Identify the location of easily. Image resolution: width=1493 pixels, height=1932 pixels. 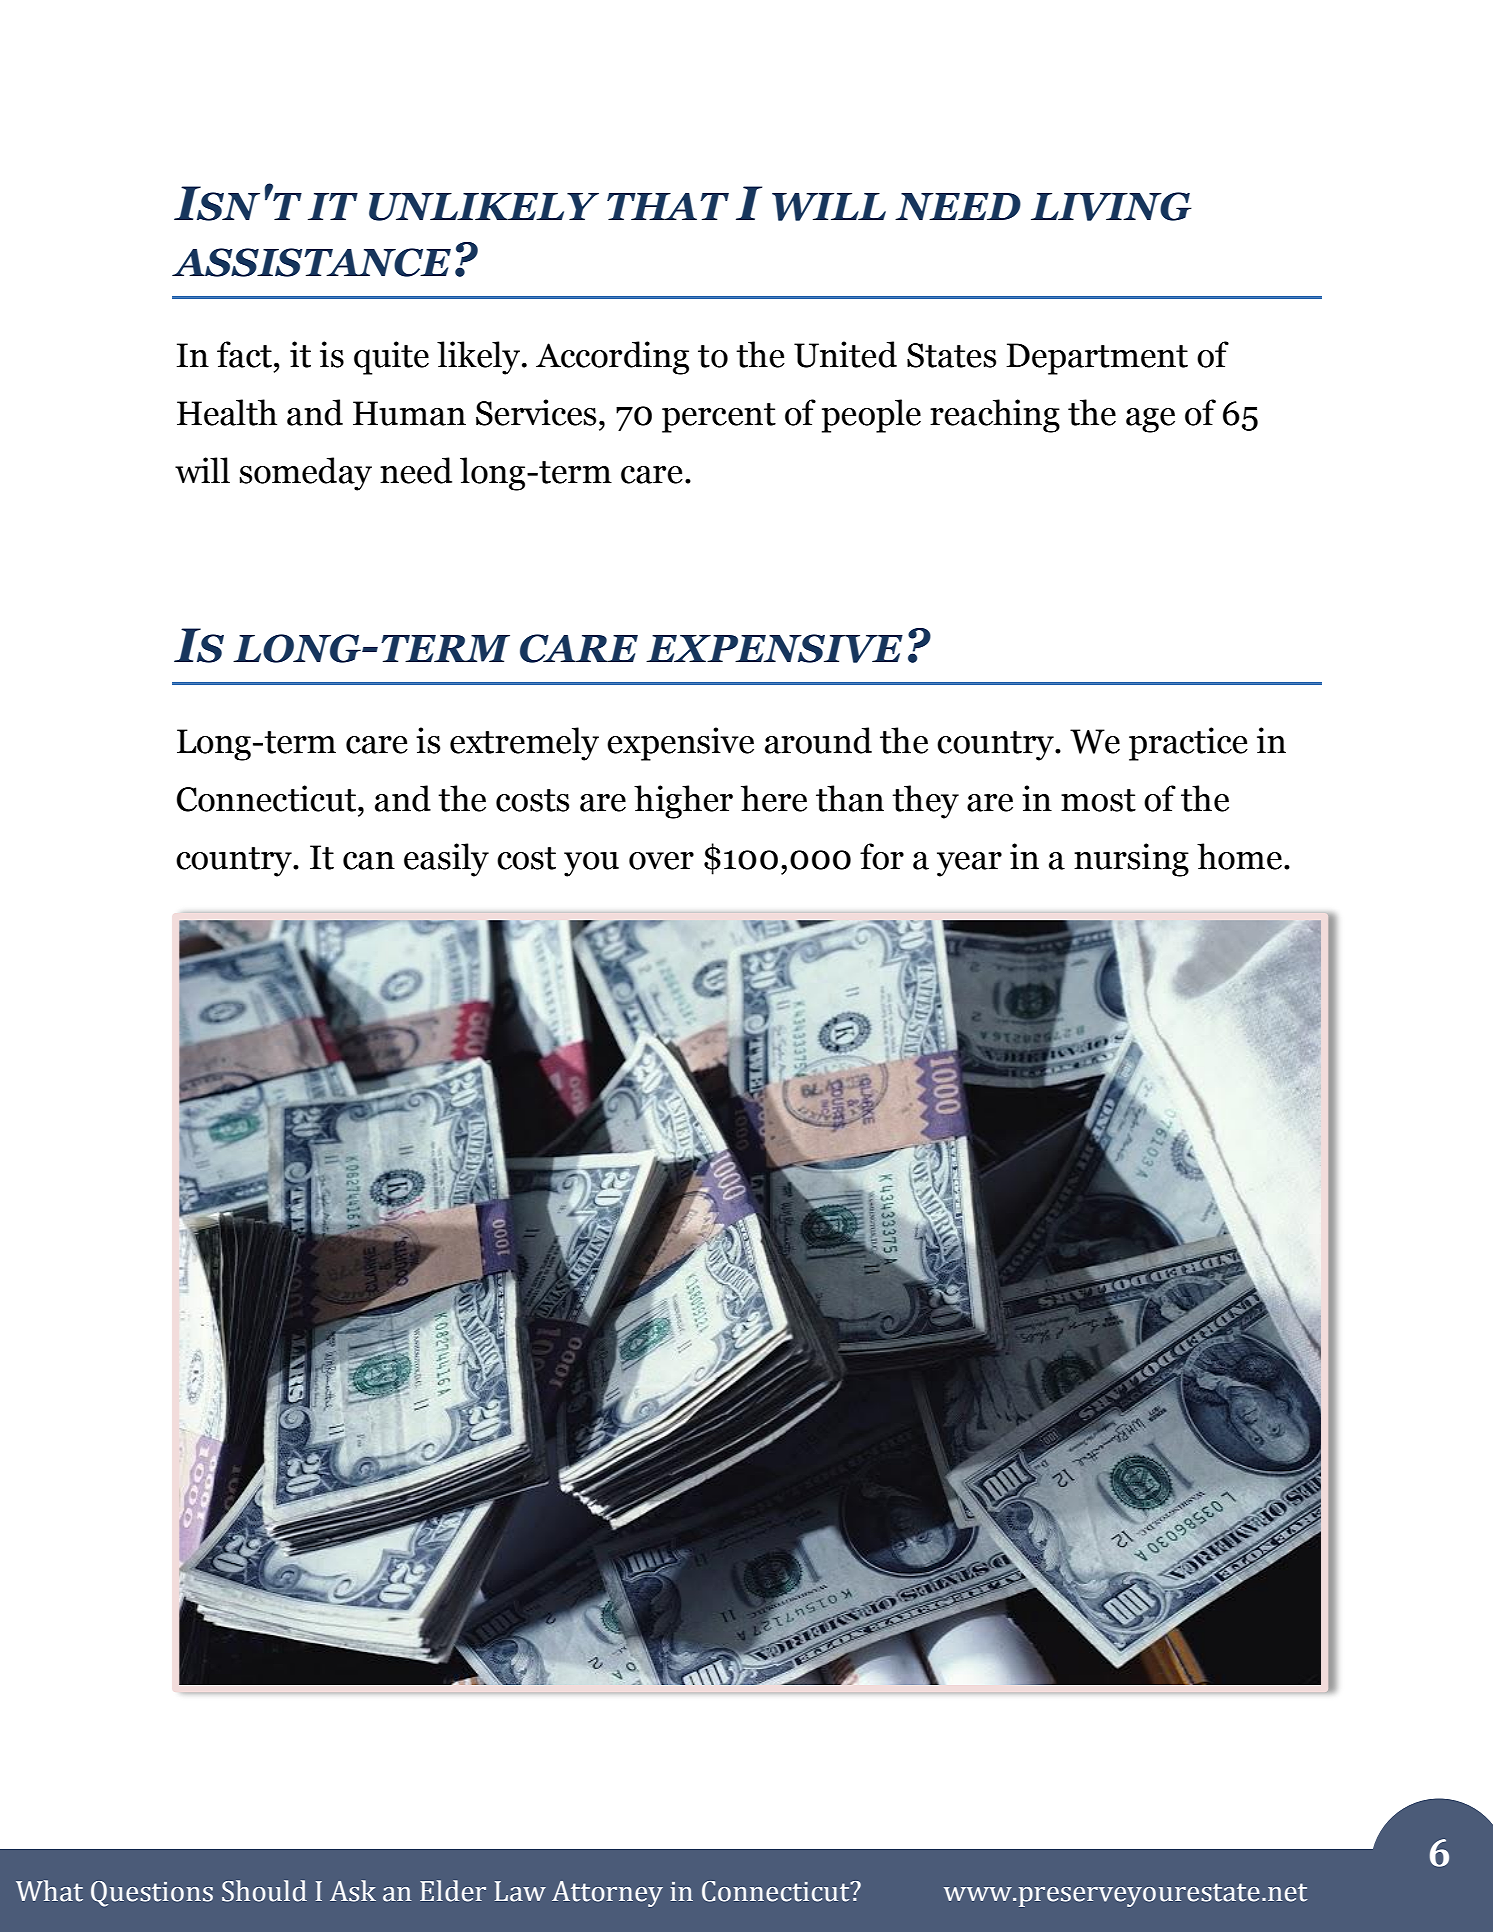
(446, 860).
